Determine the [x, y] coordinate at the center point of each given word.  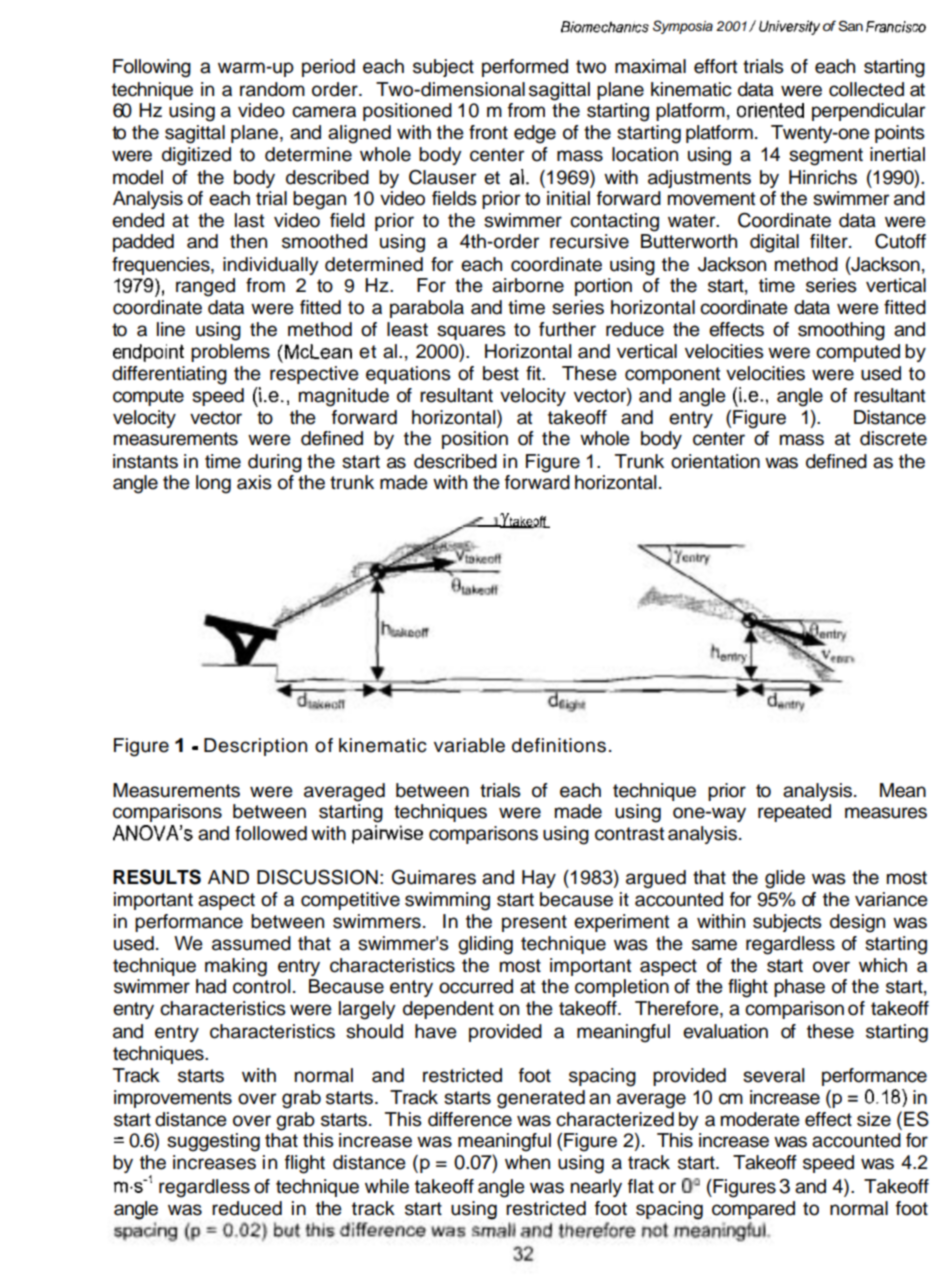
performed [525, 68]
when [527, 1162]
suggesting [213, 1142]
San [850, 26]
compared [753, 1210]
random [272, 89]
